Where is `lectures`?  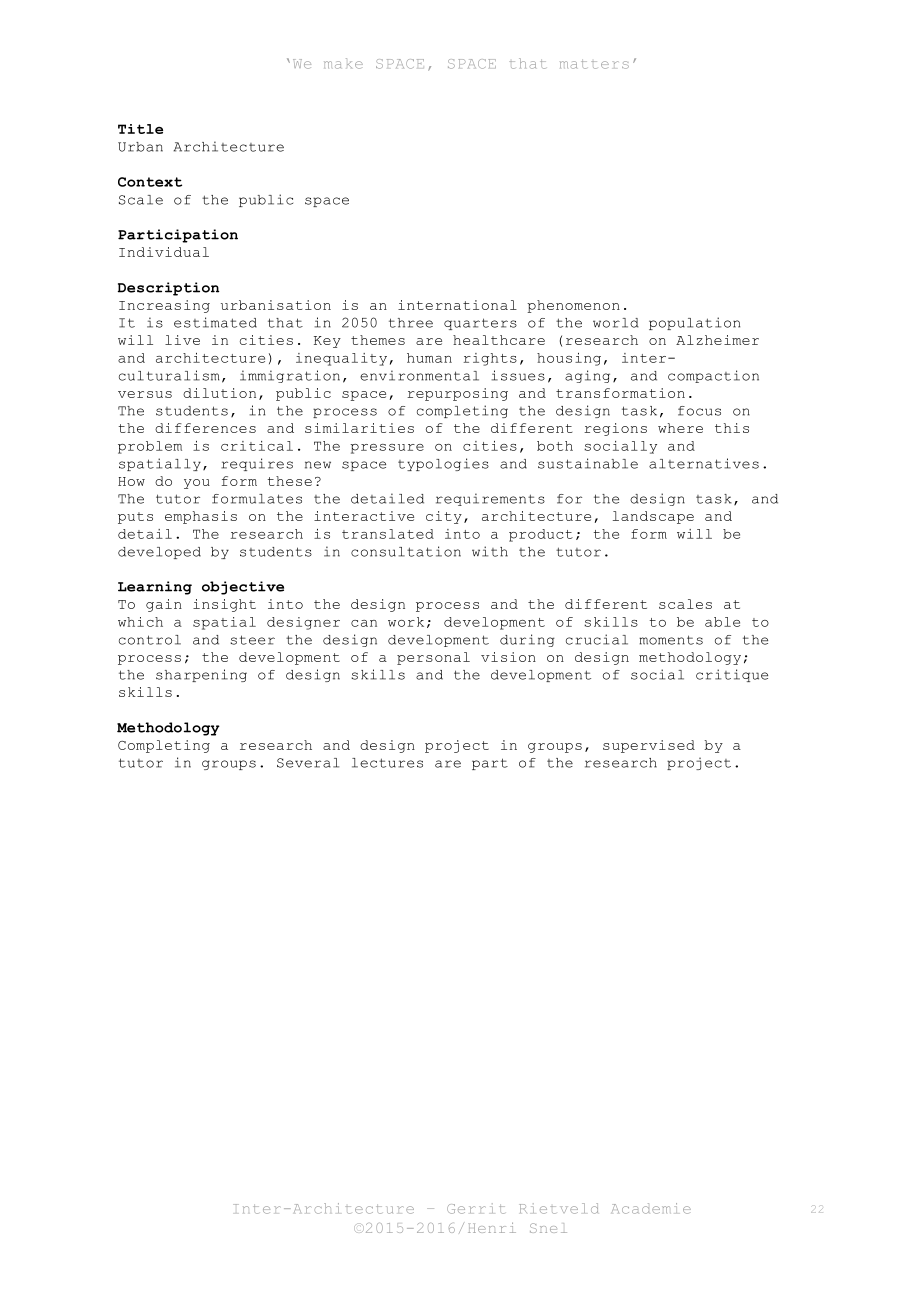
lectures is located at coordinates (387, 763).
